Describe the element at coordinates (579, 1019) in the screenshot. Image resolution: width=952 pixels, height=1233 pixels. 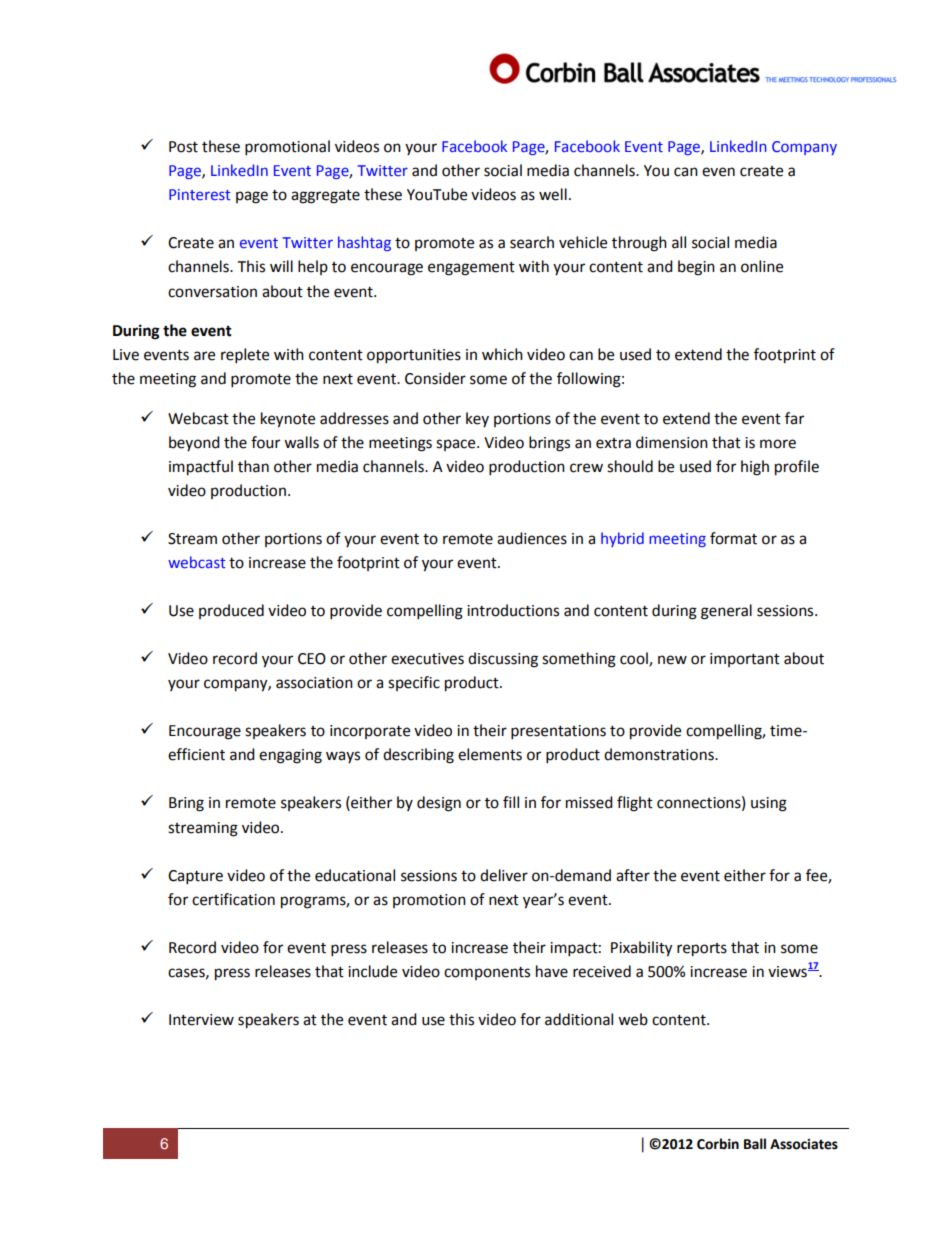
I see `additional` at that location.
